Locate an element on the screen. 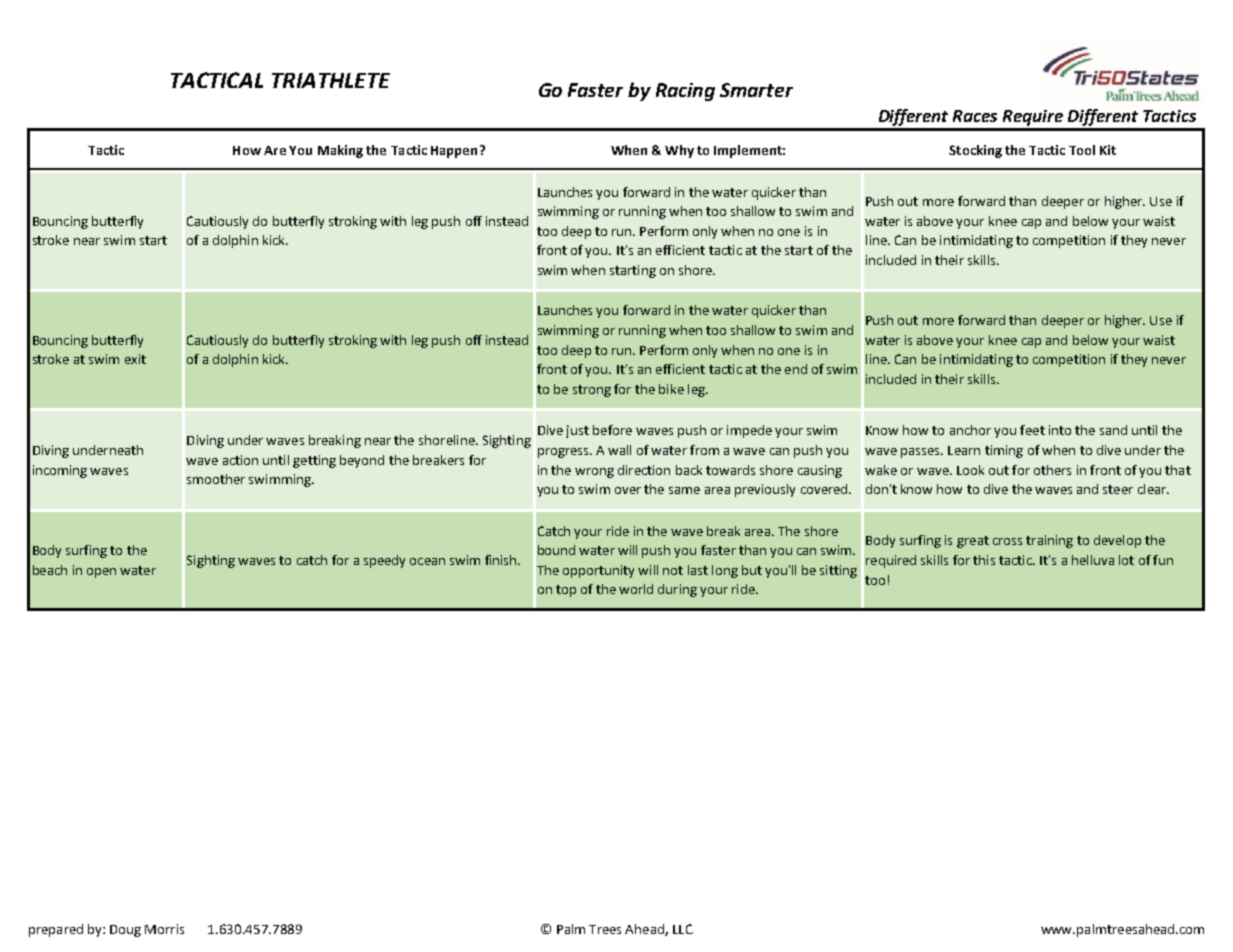  Morris is located at coordinates (164, 929).
